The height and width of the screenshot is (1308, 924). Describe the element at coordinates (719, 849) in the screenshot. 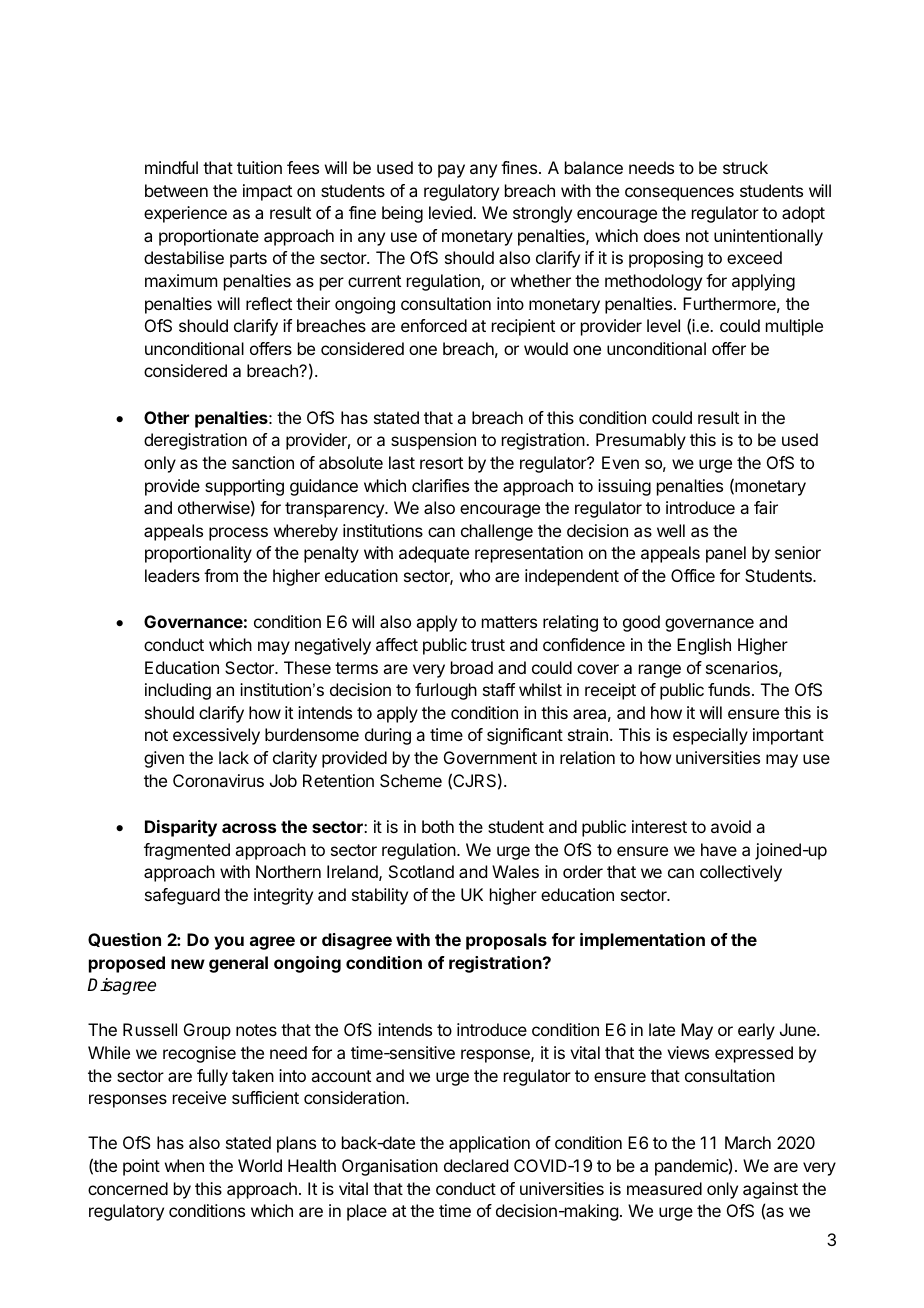

I see `have` at that location.
